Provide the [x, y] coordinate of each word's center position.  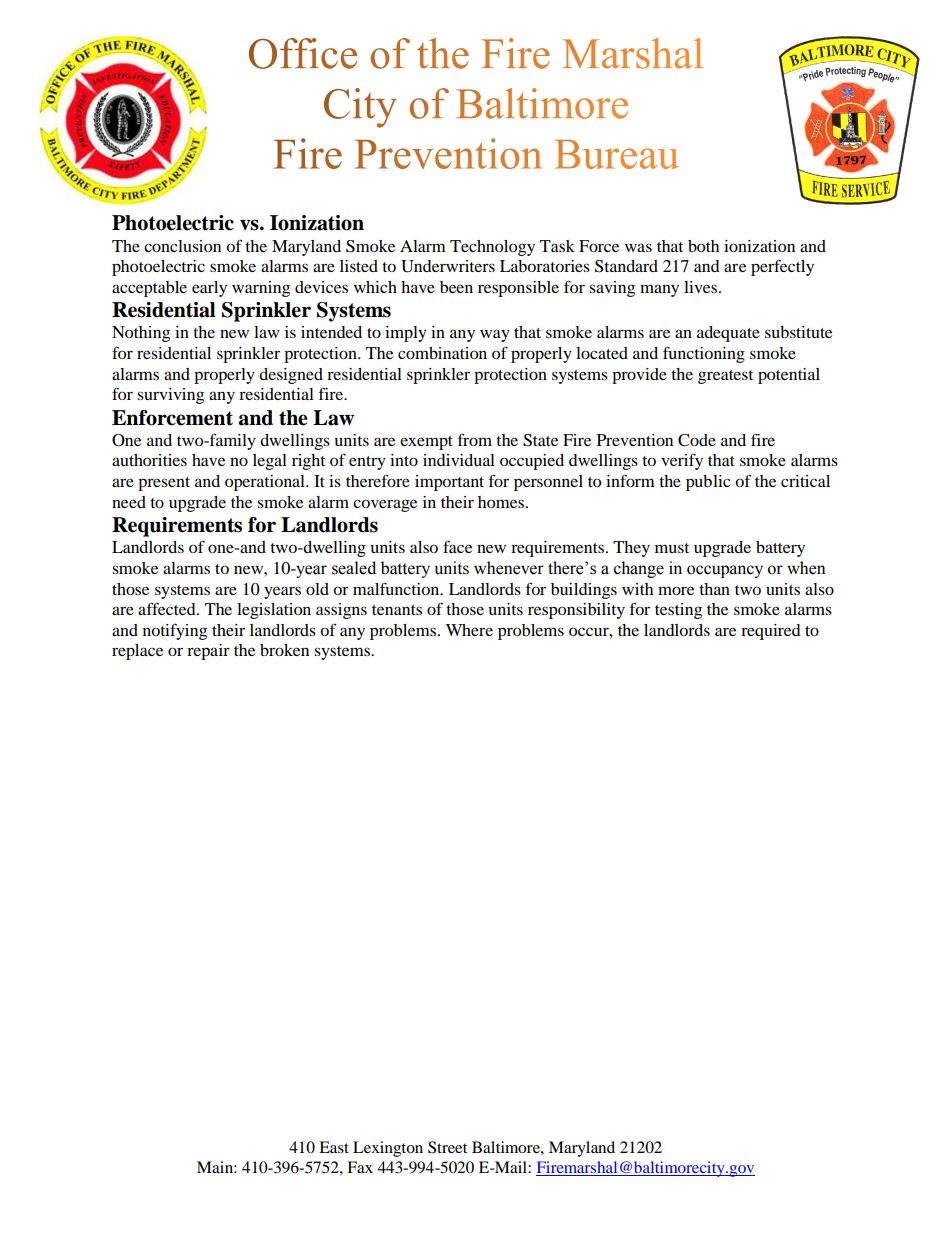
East [334, 1147]
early [209, 289]
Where [469, 630]
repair [208, 652]
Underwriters [448, 266]
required [771, 632]
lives [702, 287]
